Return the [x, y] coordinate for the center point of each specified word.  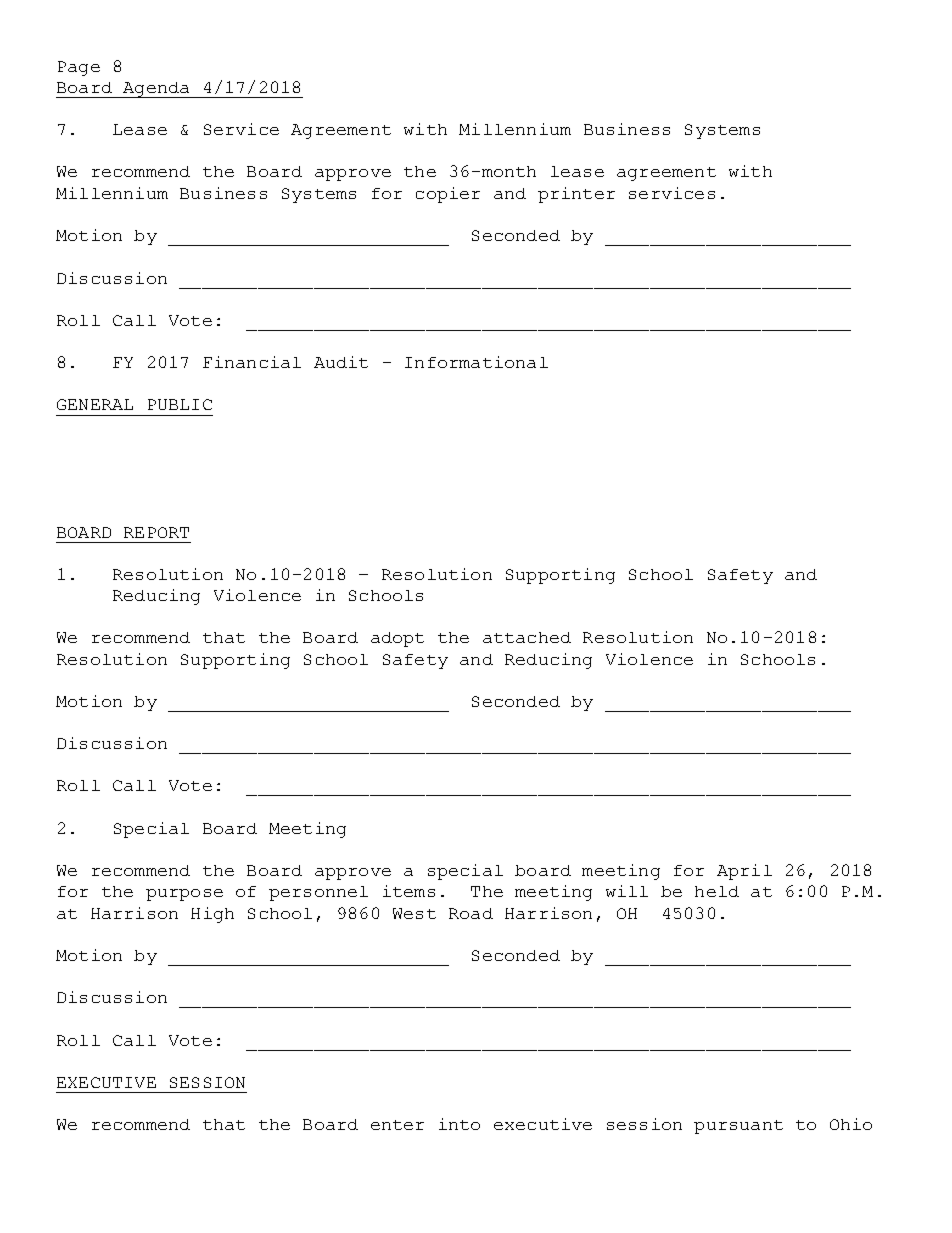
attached [527, 637]
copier [448, 195]
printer [576, 195]
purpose [184, 895]
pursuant [738, 1127]
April [744, 872]
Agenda [156, 90]
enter [397, 1125]
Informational [476, 362]
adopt [397, 639]
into [459, 1124]
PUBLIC [180, 404]
